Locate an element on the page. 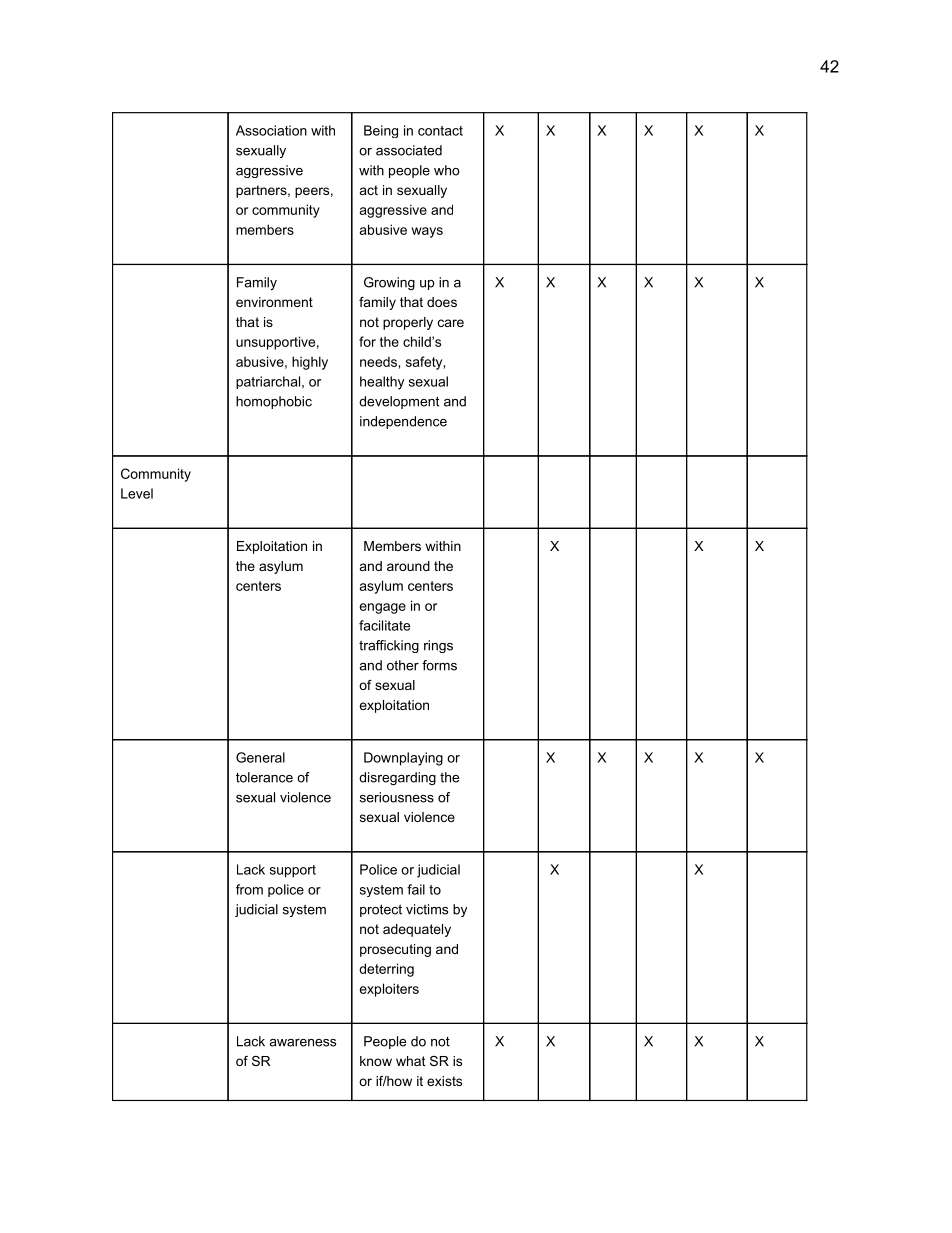 This document has width=952, height=1233. Association is located at coordinates (271, 130).
